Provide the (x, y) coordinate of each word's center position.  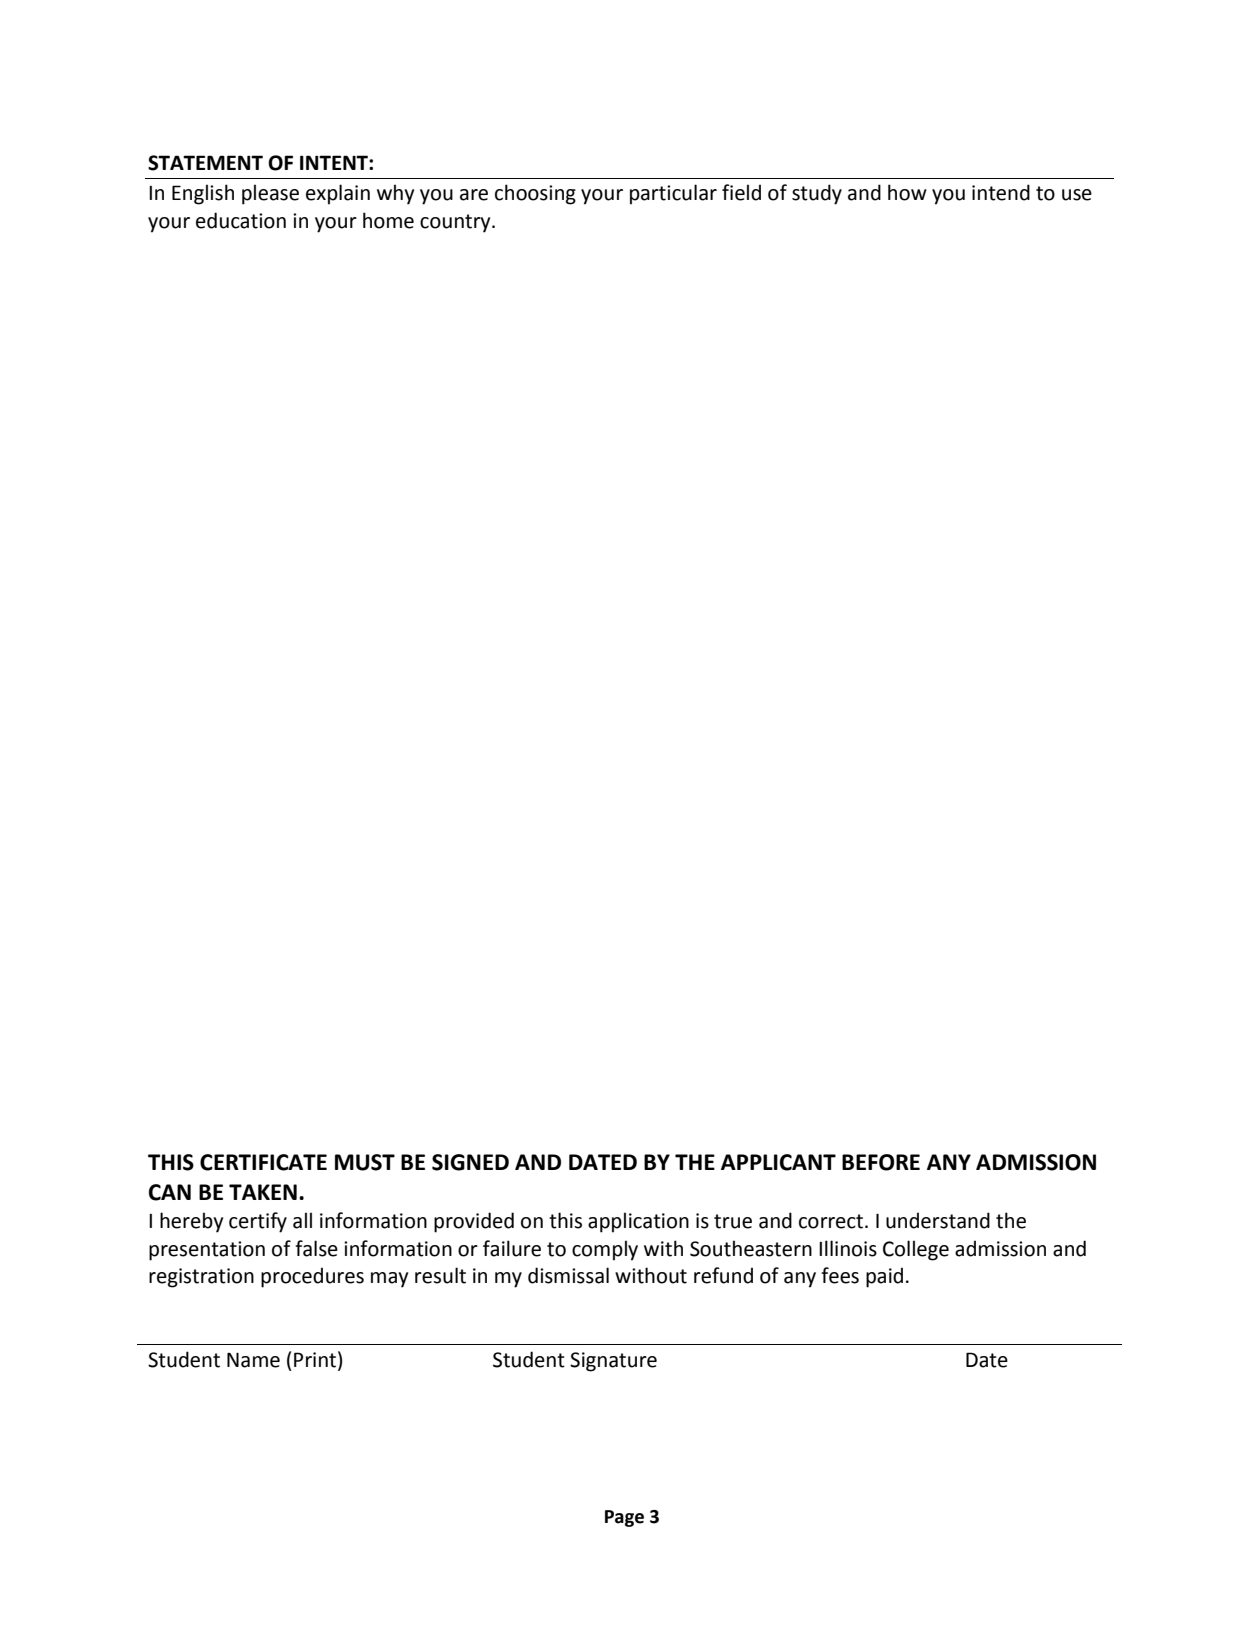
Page (624, 1518)
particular (673, 194)
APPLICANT (778, 1162)
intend (1001, 192)
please (270, 194)
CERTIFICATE (263, 1162)
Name (253, 1360)
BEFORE (881, 1162)
